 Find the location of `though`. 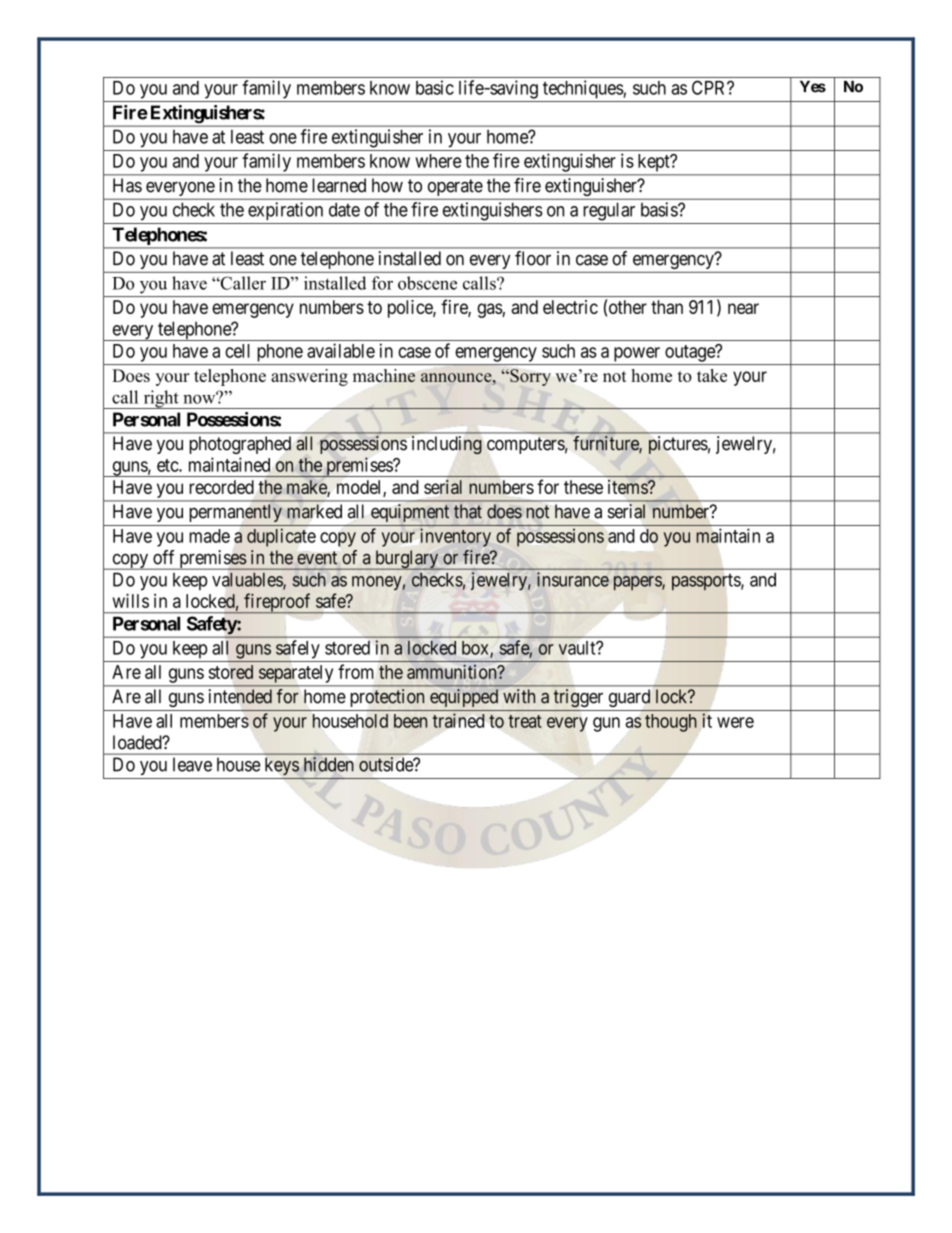

though is located at coordinates (671, 723).
